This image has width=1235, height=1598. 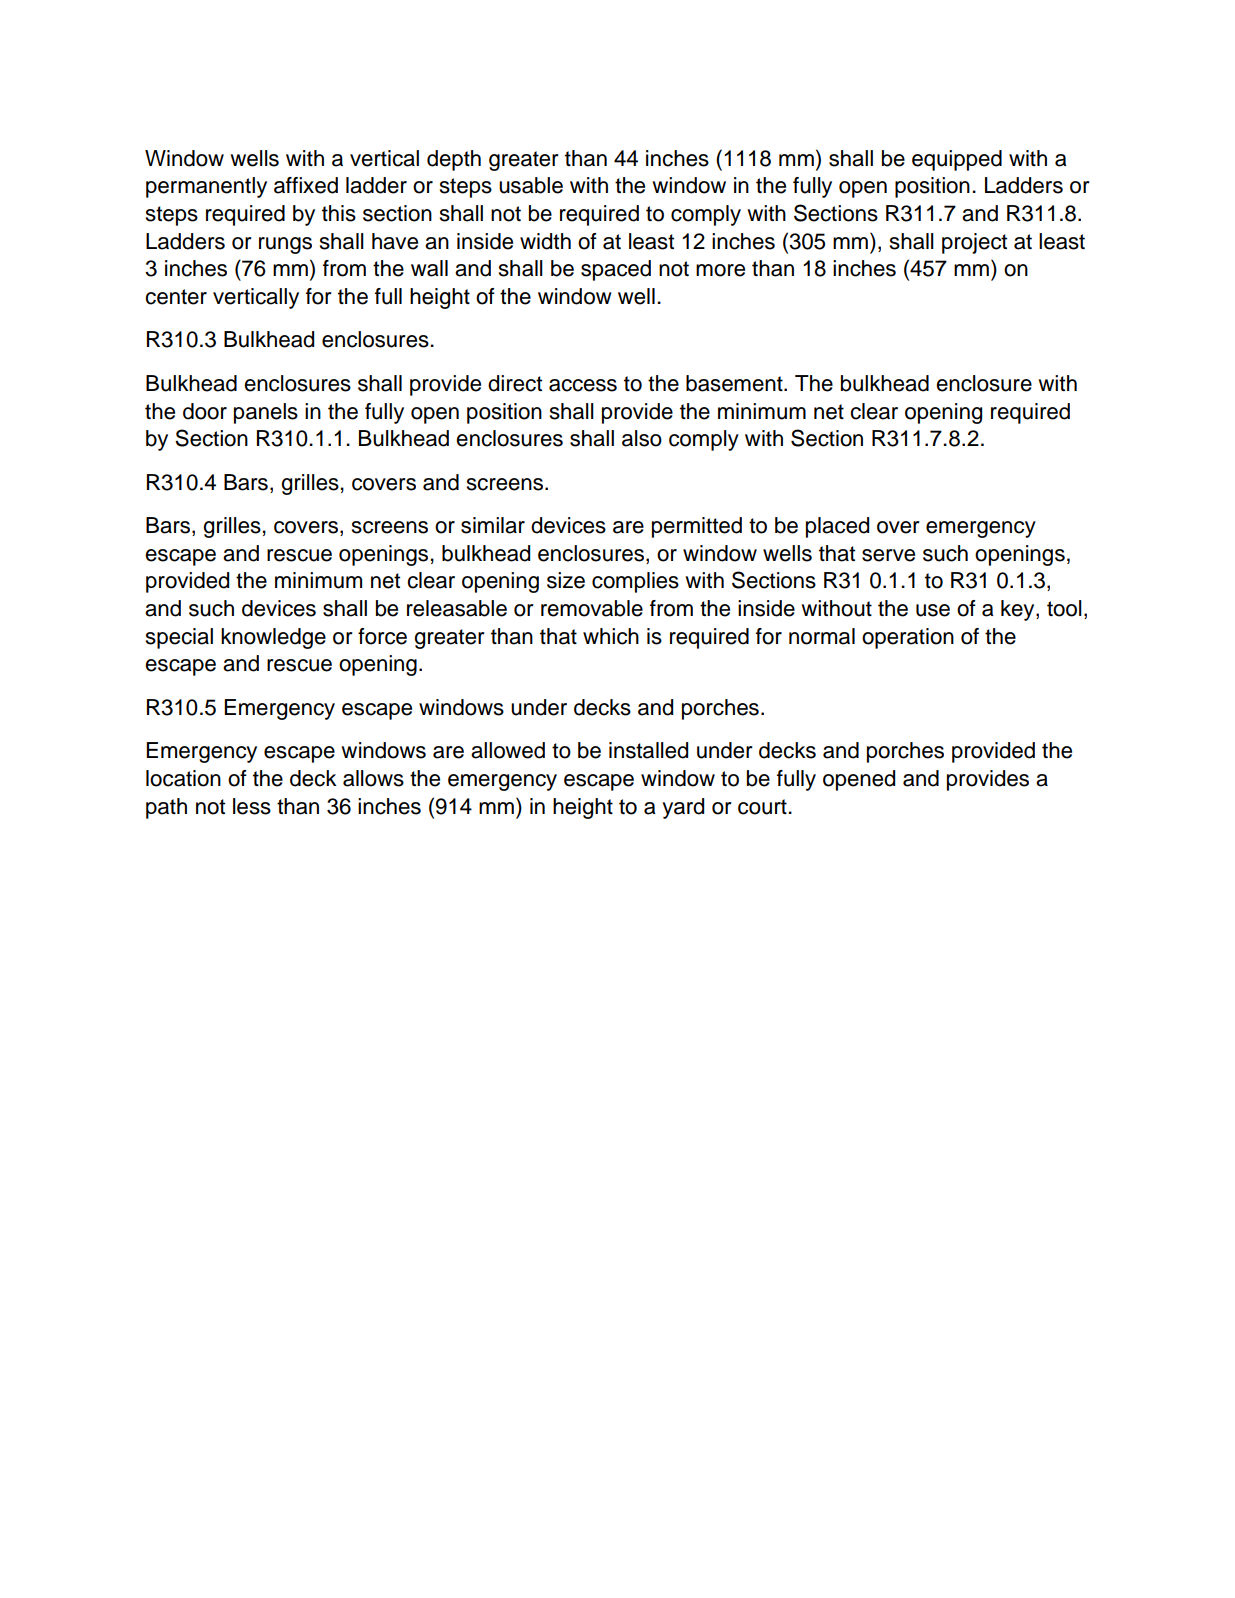 What do you see at coordinates (252, 806) in the image?
I see `less` at bounding box center [252, 806].
